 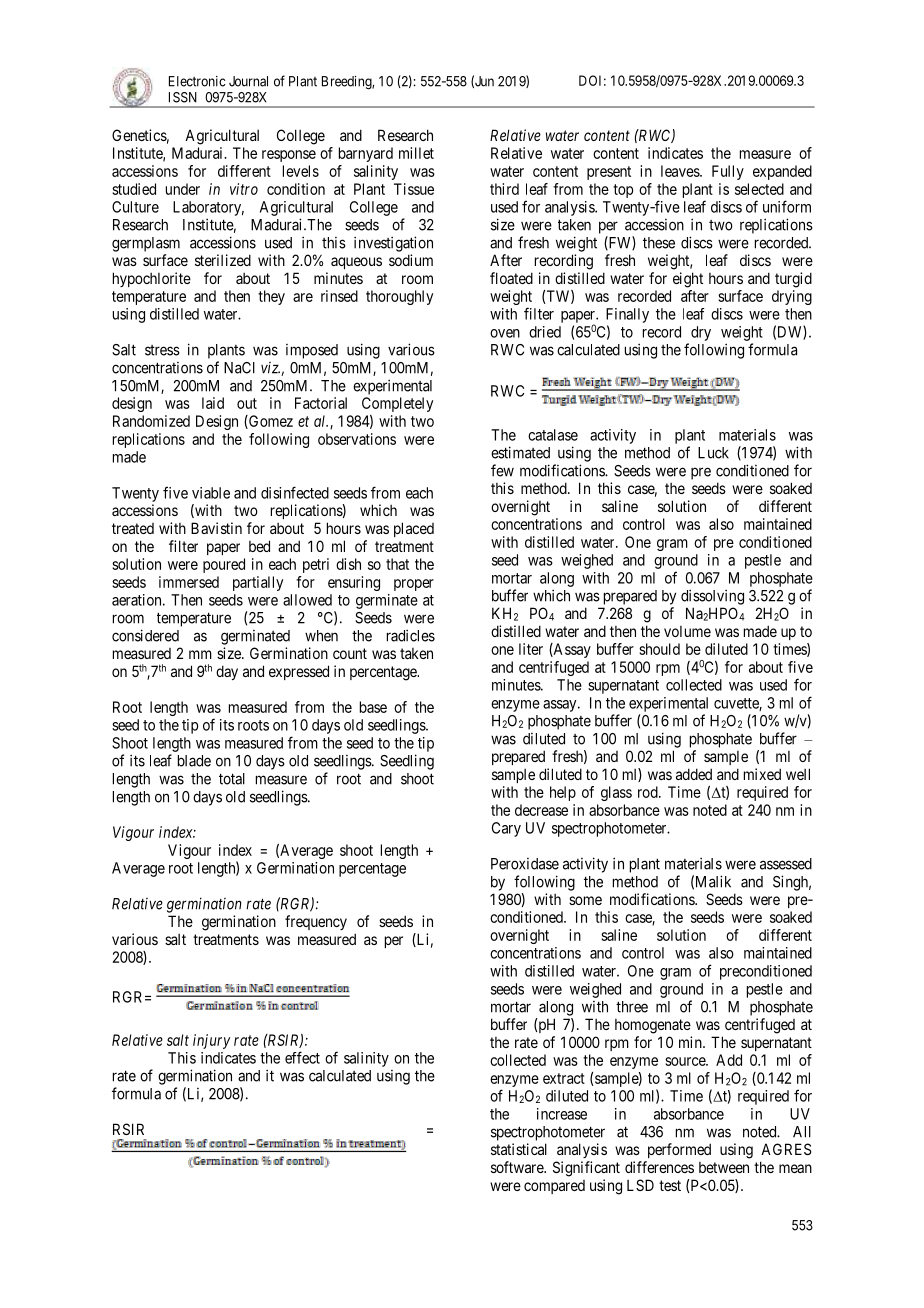 I want to click on injury, so click(x=211, y=1041).
